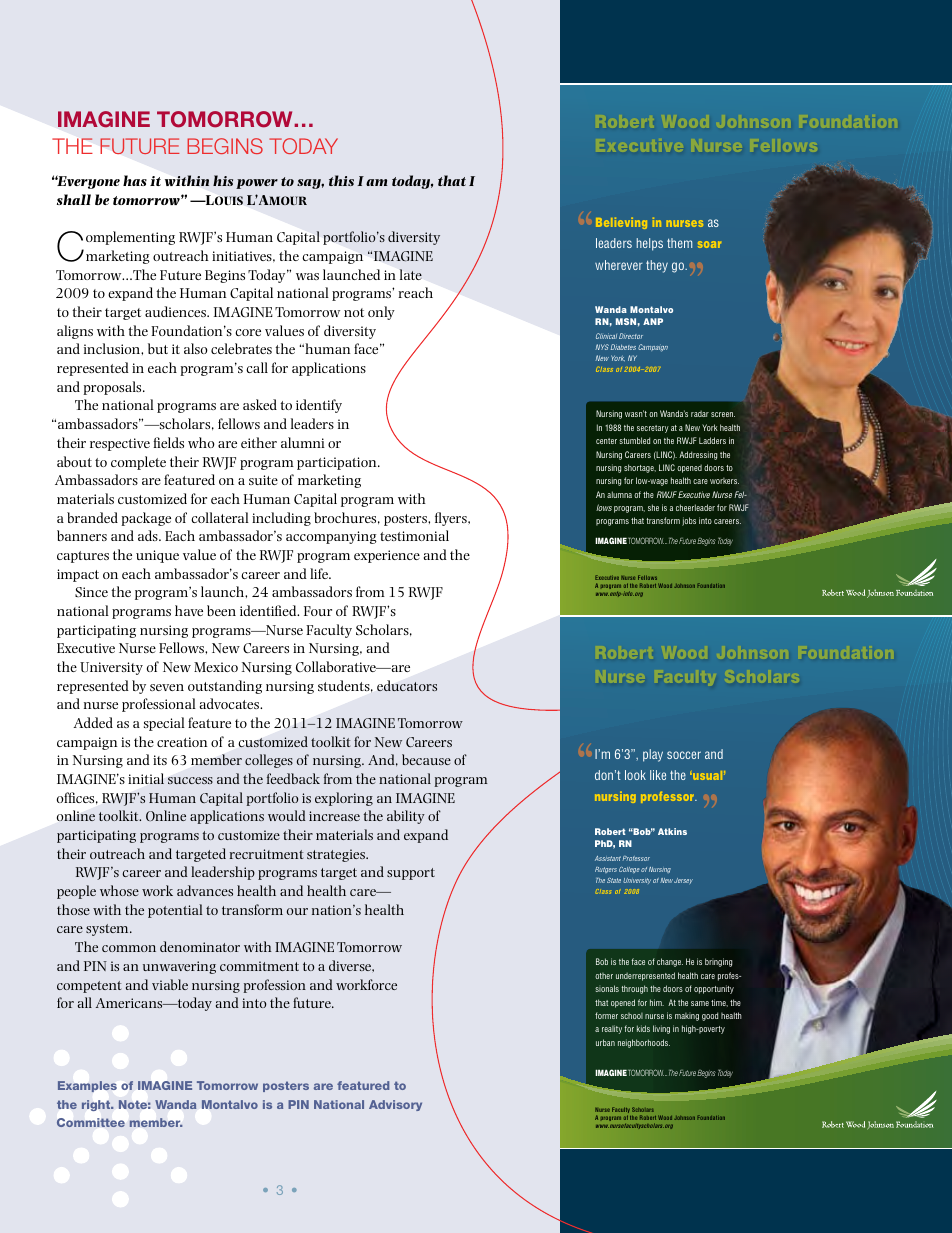 The width and height of the document is (952, 1233). What do you see at coordinates (87, 1086) in the document?
I see `Examples` at bounding box center [87, 1086].
